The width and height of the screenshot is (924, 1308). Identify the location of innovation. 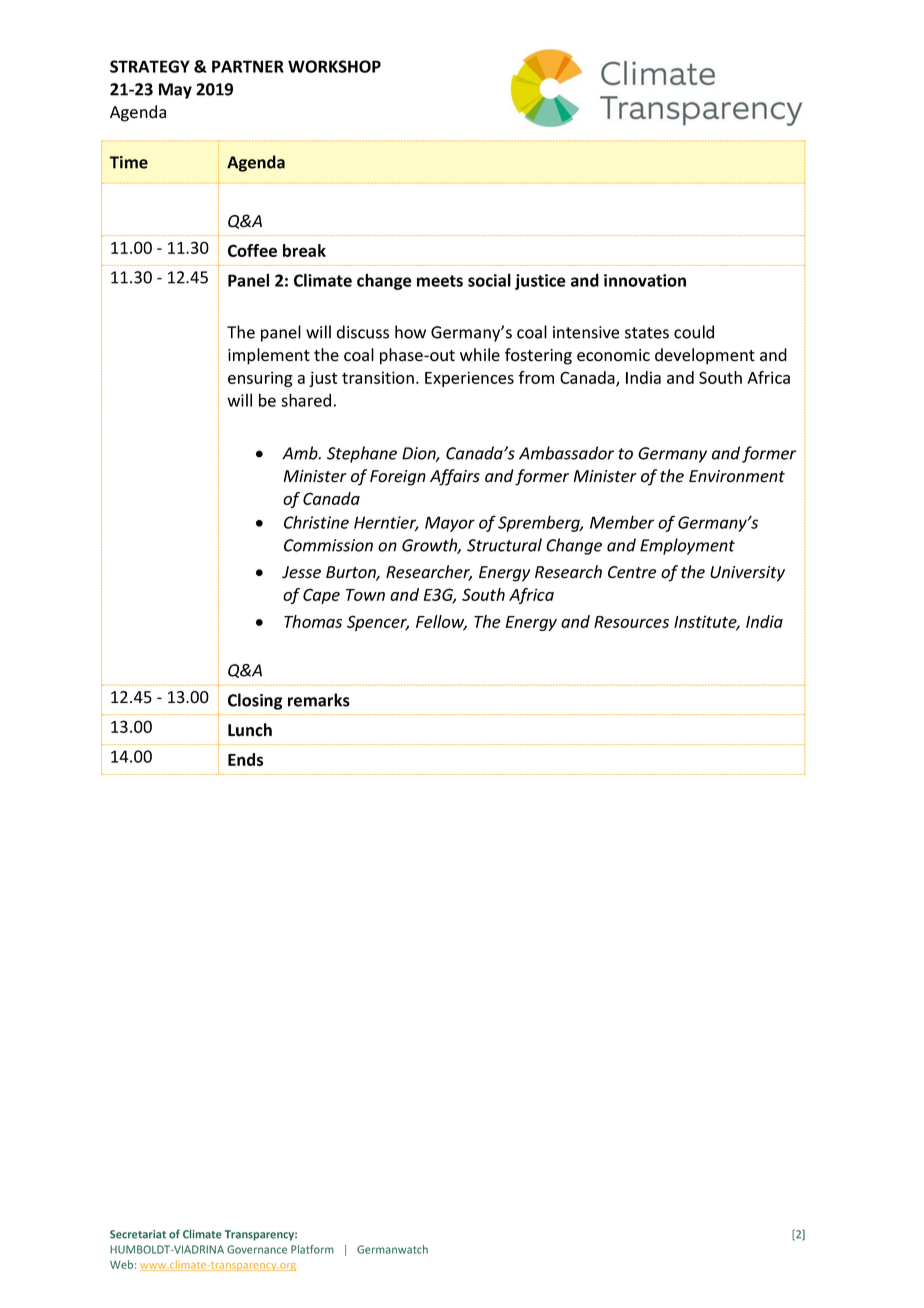
(645, 280).
